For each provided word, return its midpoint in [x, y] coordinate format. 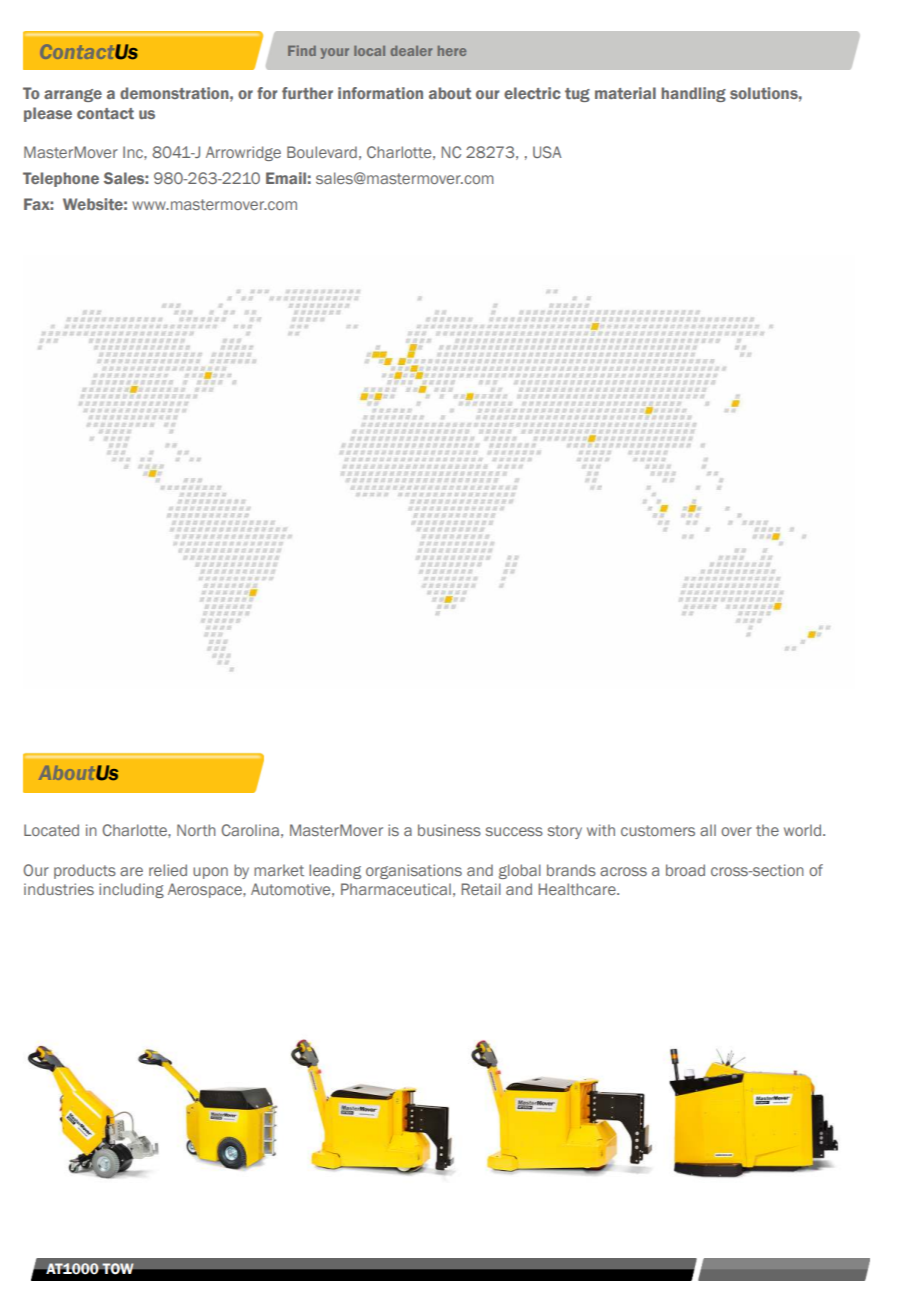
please [48, 114]
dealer [411, 51]
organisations [414, 871]
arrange [73, 95]
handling [693, 94]
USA [547, 152]
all [708, 830]
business [449, 830]
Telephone [61, 179]
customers [658, 830]
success [514, 831]
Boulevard [322, 152]
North [196, 830]
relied [168, 870]
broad [685, 870]
